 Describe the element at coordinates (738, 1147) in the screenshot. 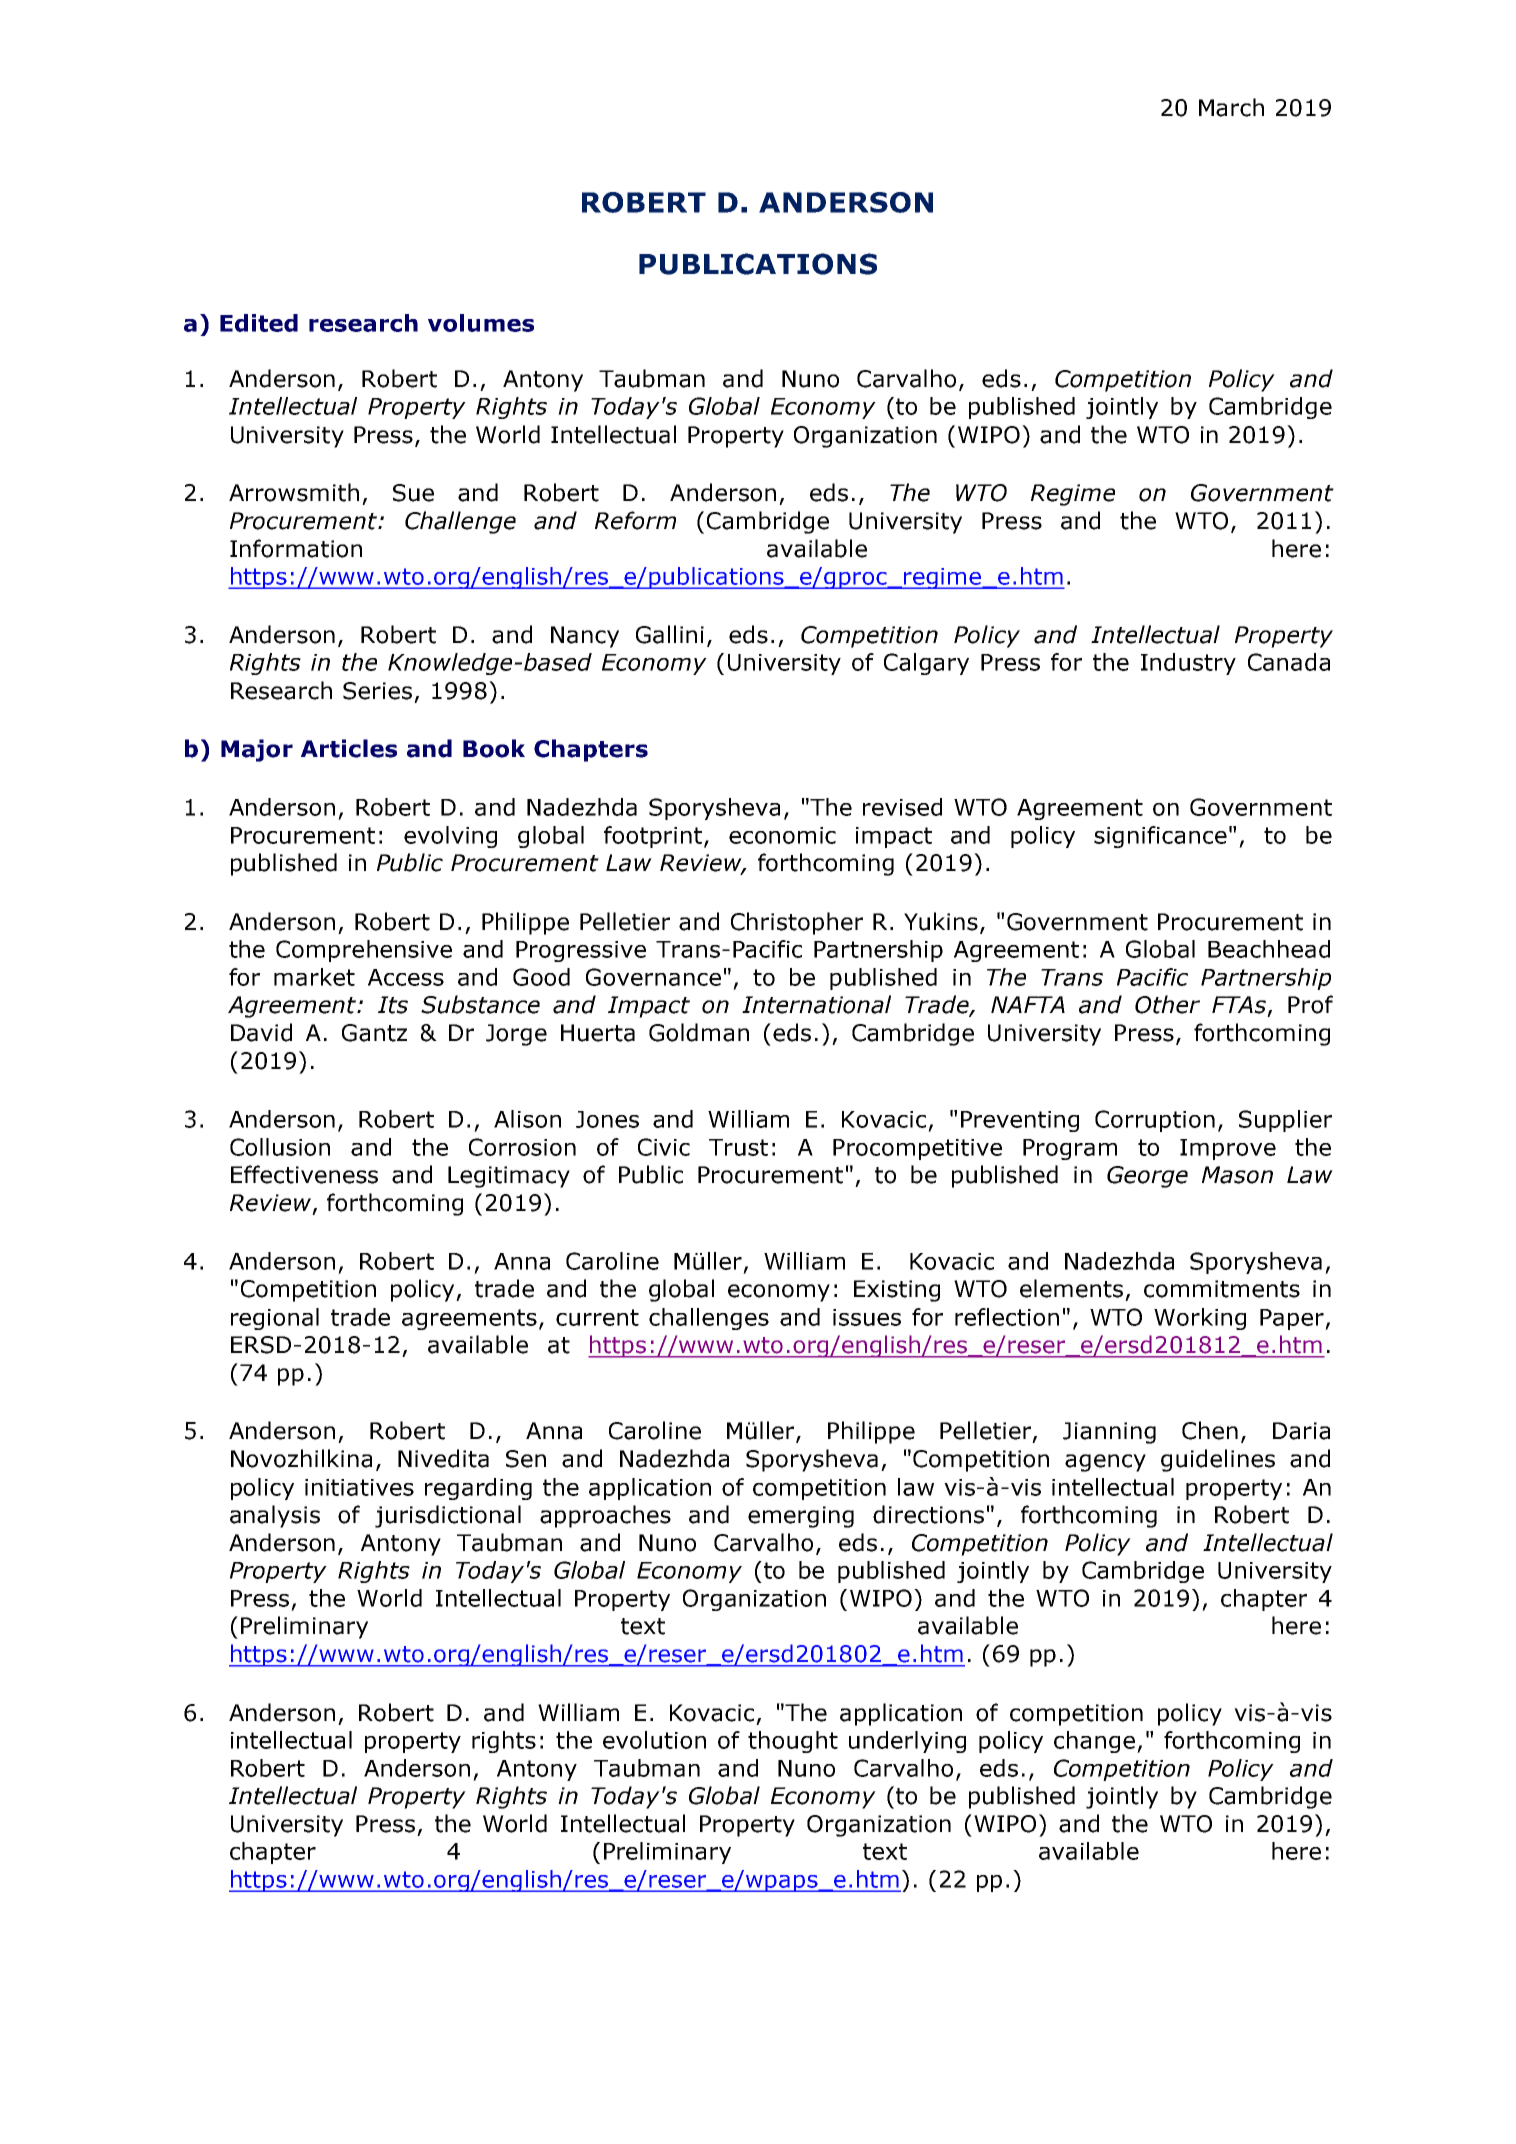

I see `Trust` at that location.
